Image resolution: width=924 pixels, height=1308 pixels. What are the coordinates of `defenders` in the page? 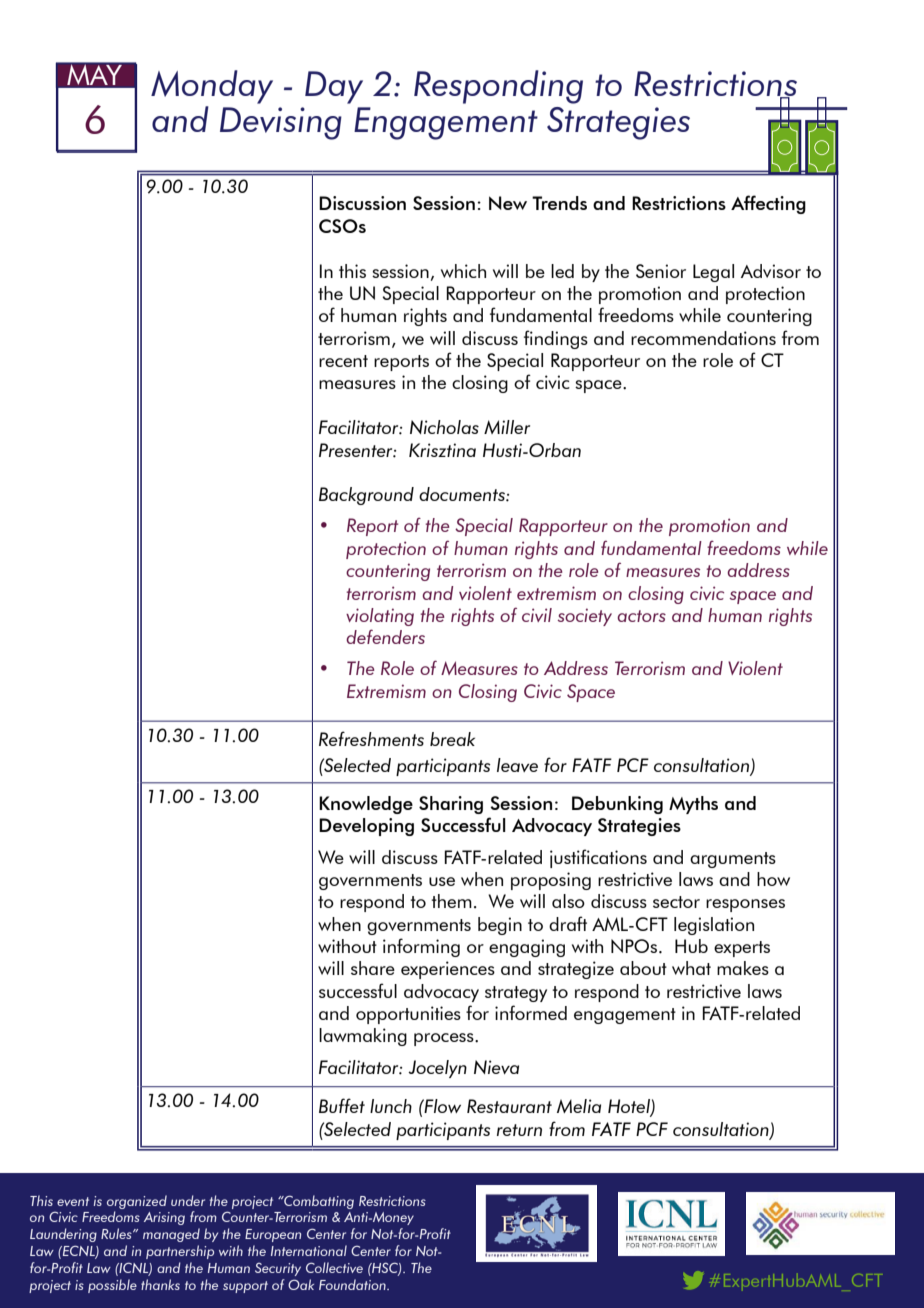 It's located at (385, 636).
